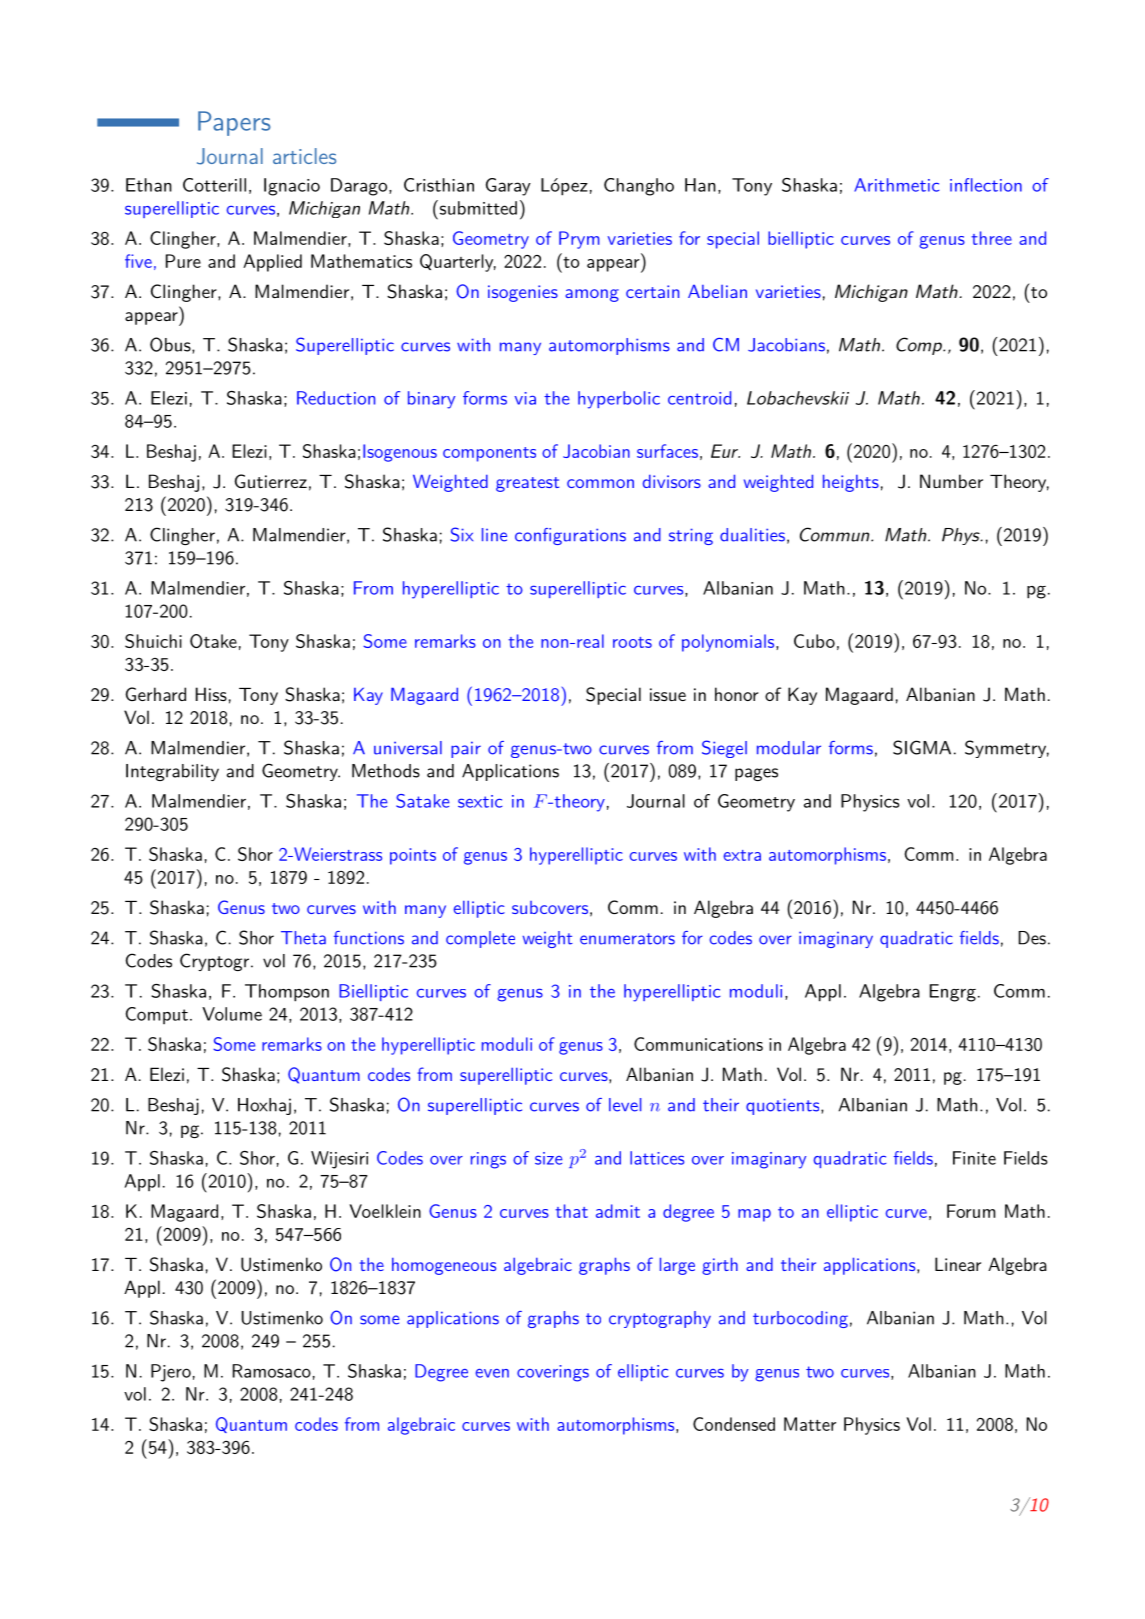  What do you see at coordinates (734, 1424) in the page?
I see `Condensed` at bounding box center [734, 1424].
